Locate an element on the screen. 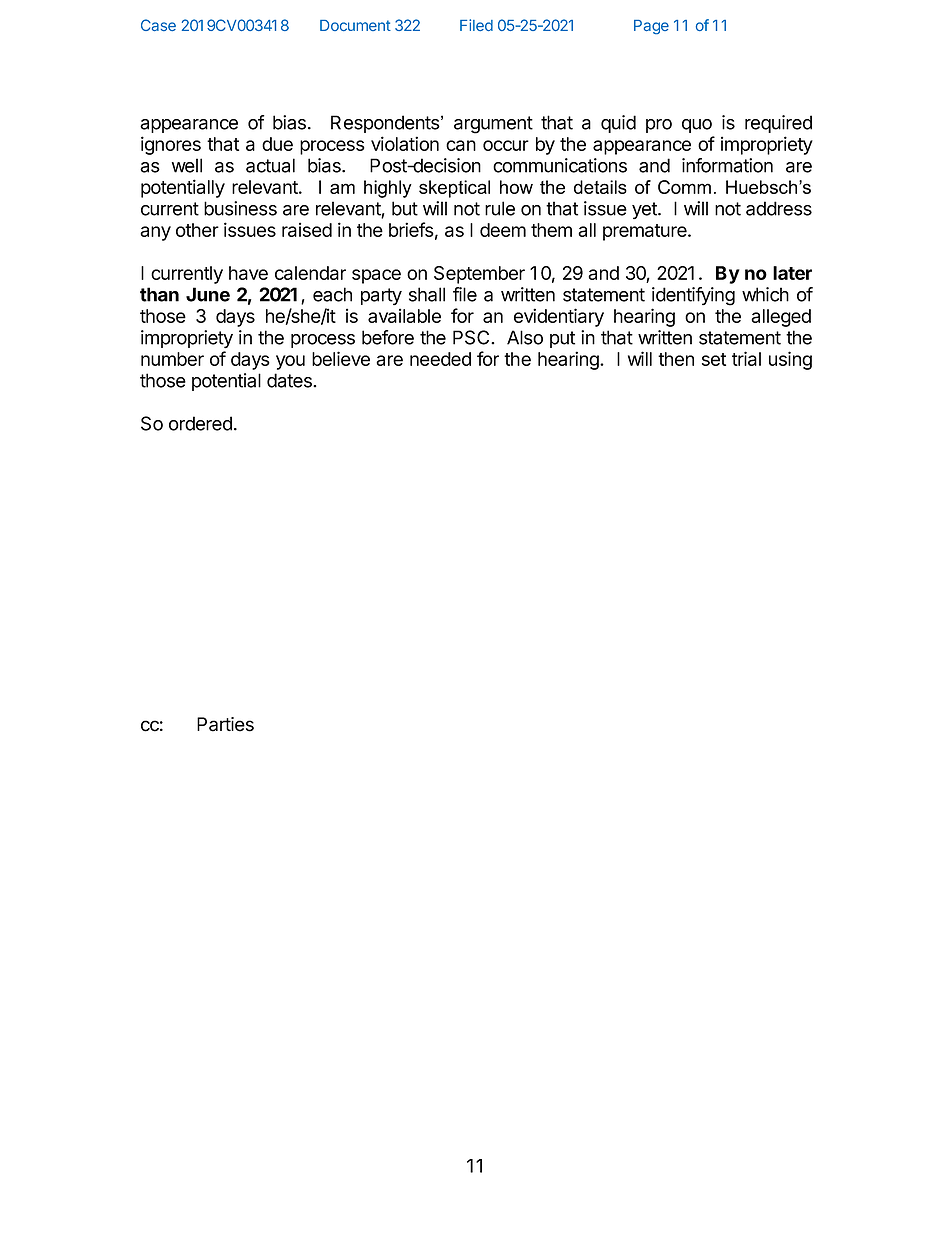 The image size is (952, 1233). dates is located at coordinates (290, 380).
